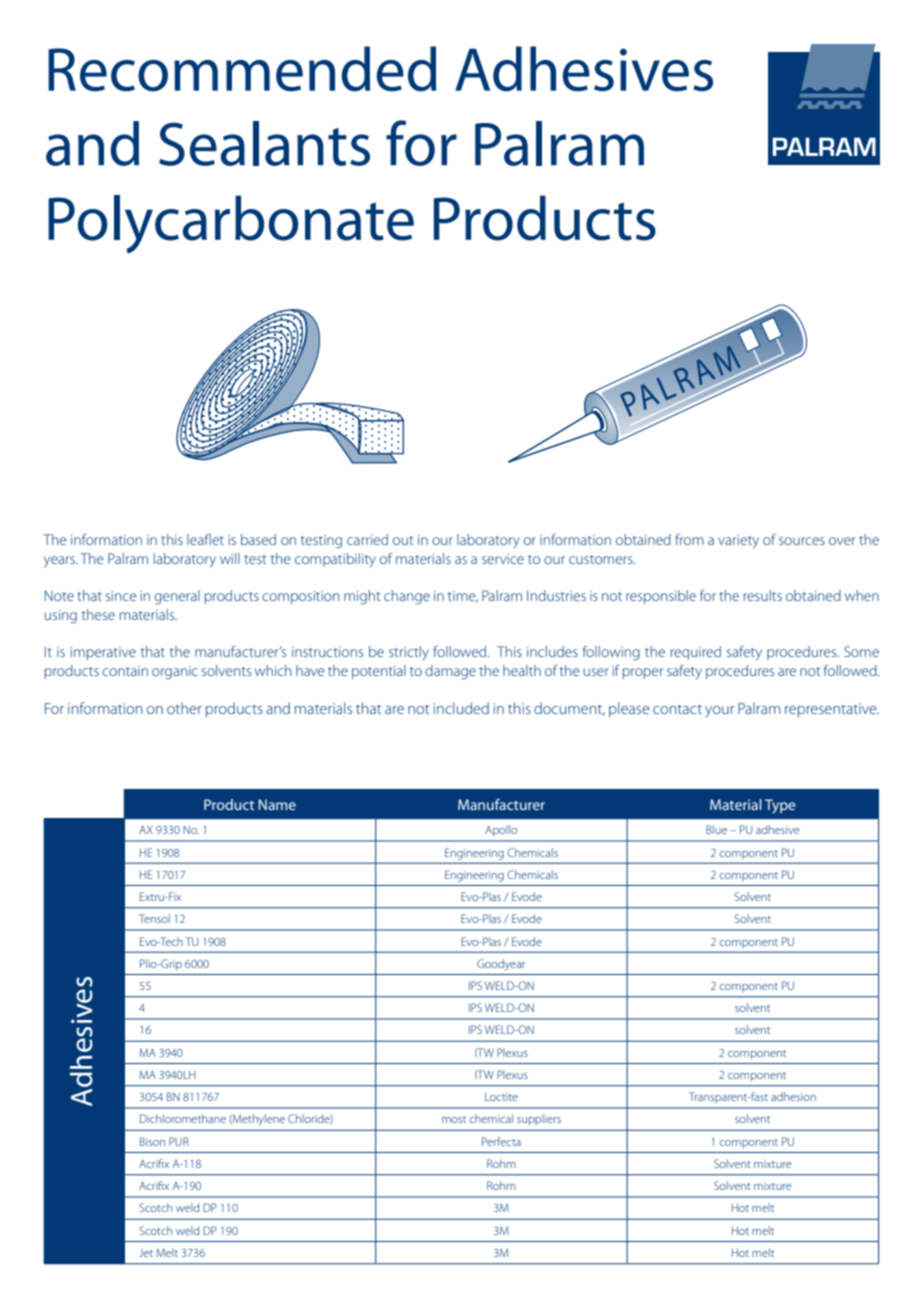  I want to click on adhesion, so click(793, 1096).
